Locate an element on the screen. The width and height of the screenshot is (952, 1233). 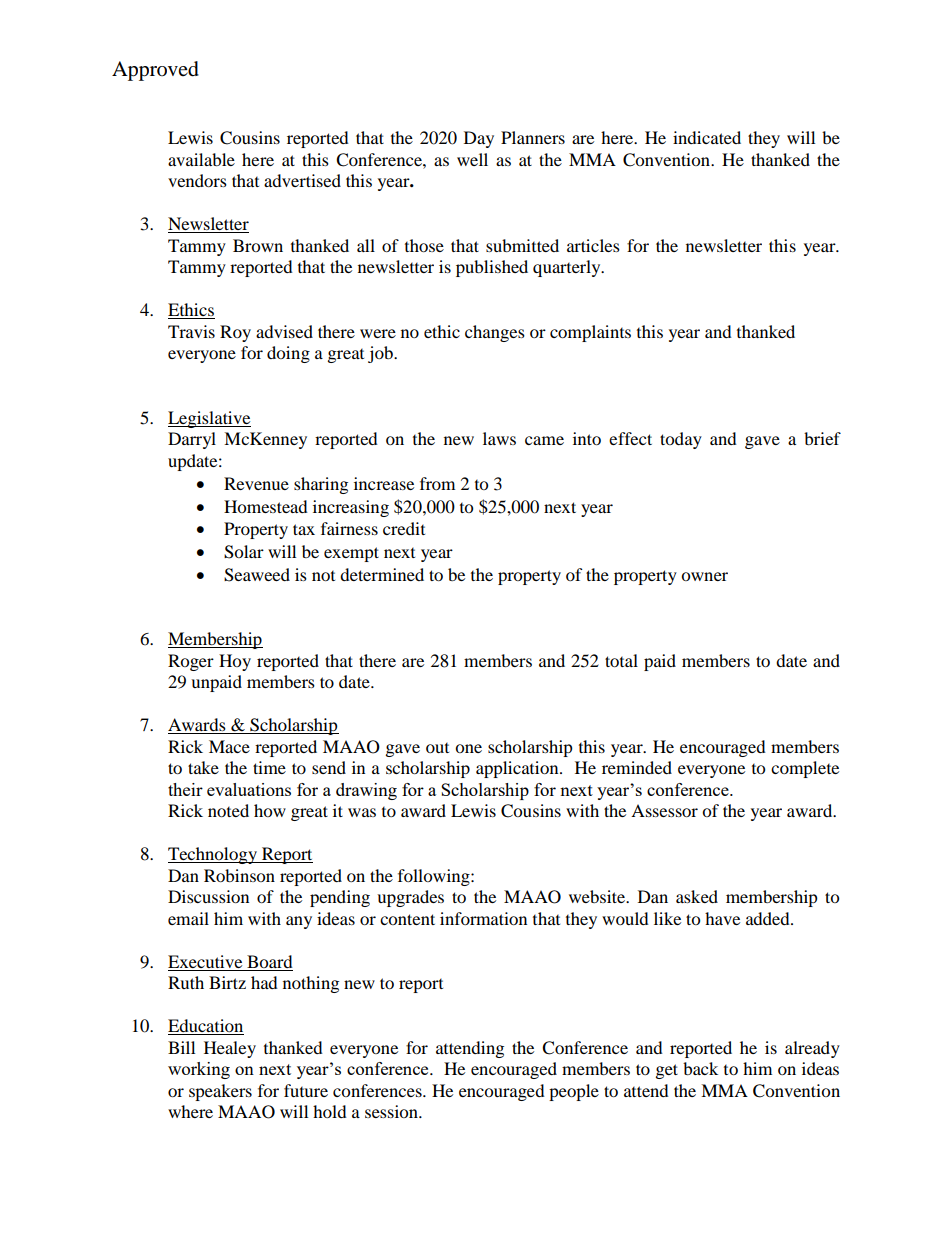
indicated is located at coordinates (707, 137).
